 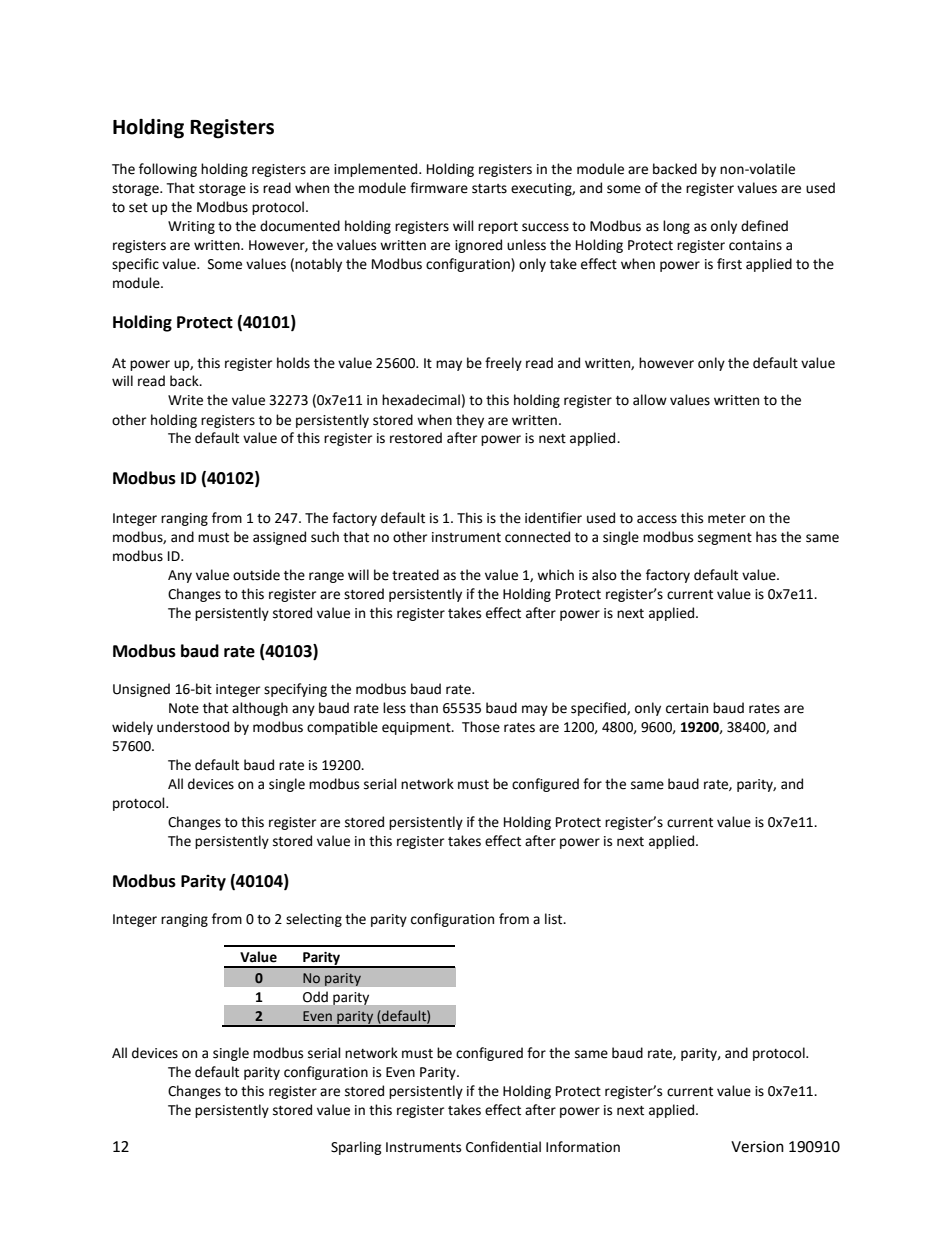 What do you see at coordinates (470, 421) in the document?
I see `they` at bounding box center [470, 421].
